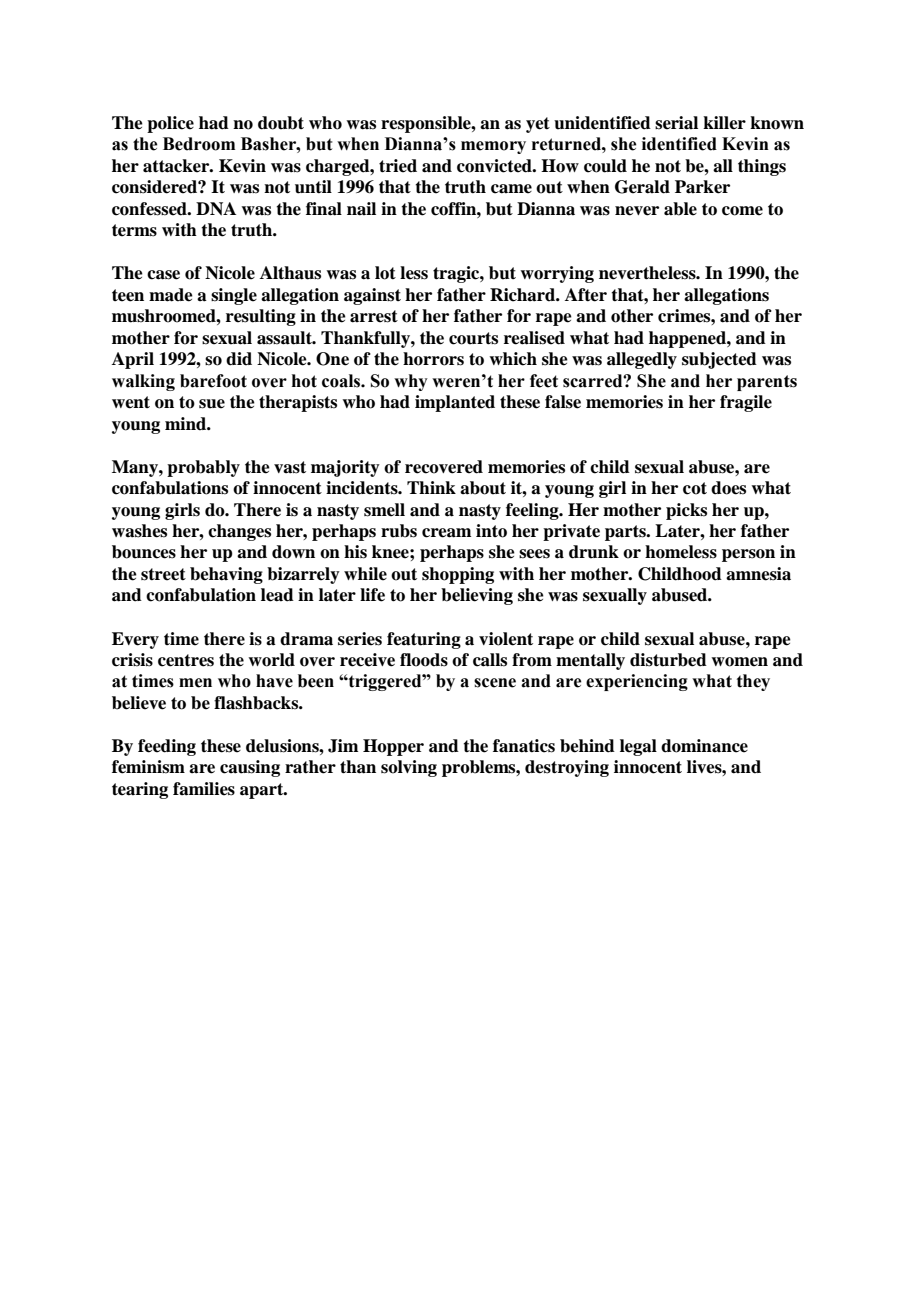 Image resolution: width=924 pixels, height=1308 pixels. What do you see at coordinates (704, 746) in the image?
I see `dominance` at bounding box center [704, 746].
